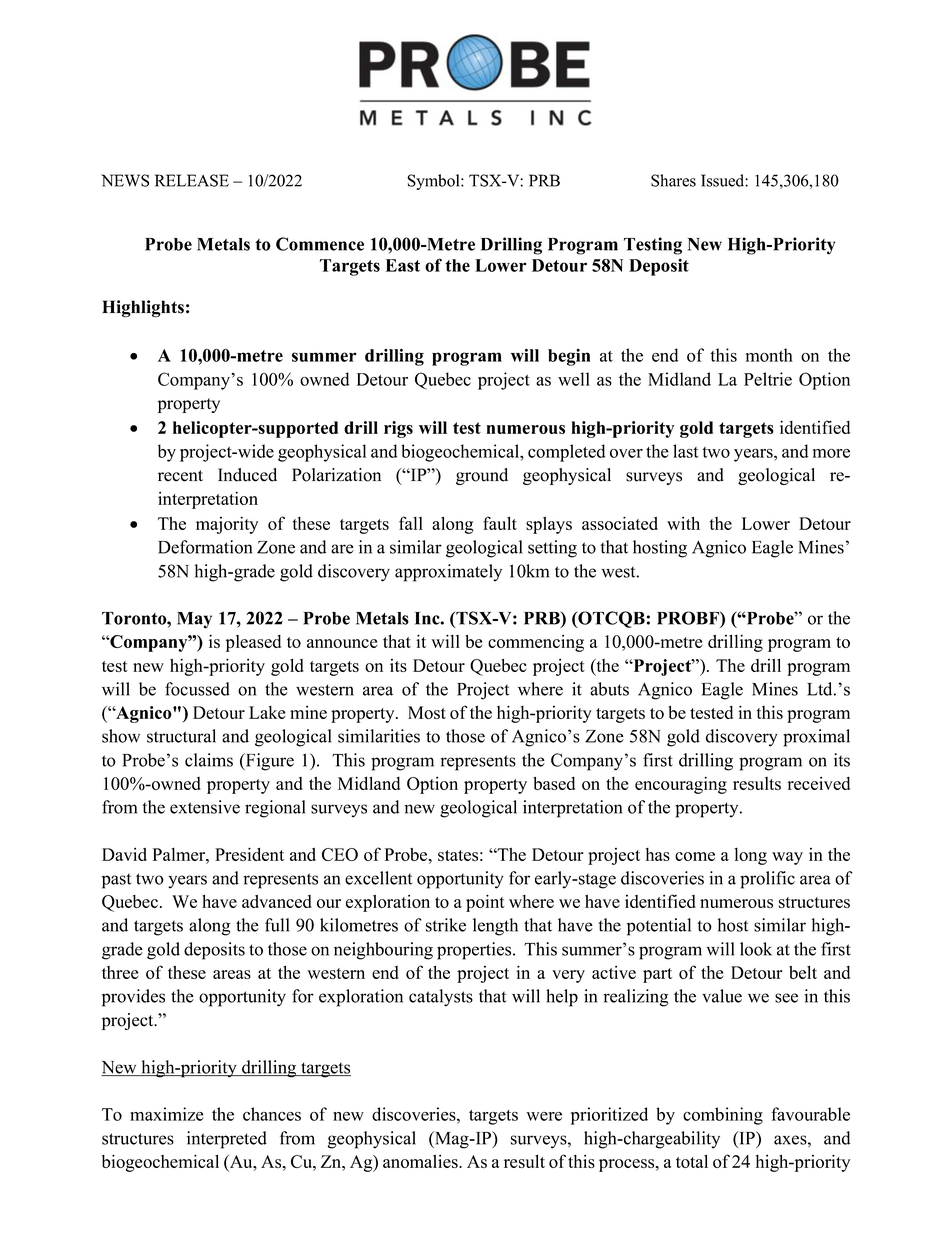 The width and height of the screenshot is (952, 1233). Describe the element at coordinates (756, 949) in the screenshot. I see `look` at that location.
